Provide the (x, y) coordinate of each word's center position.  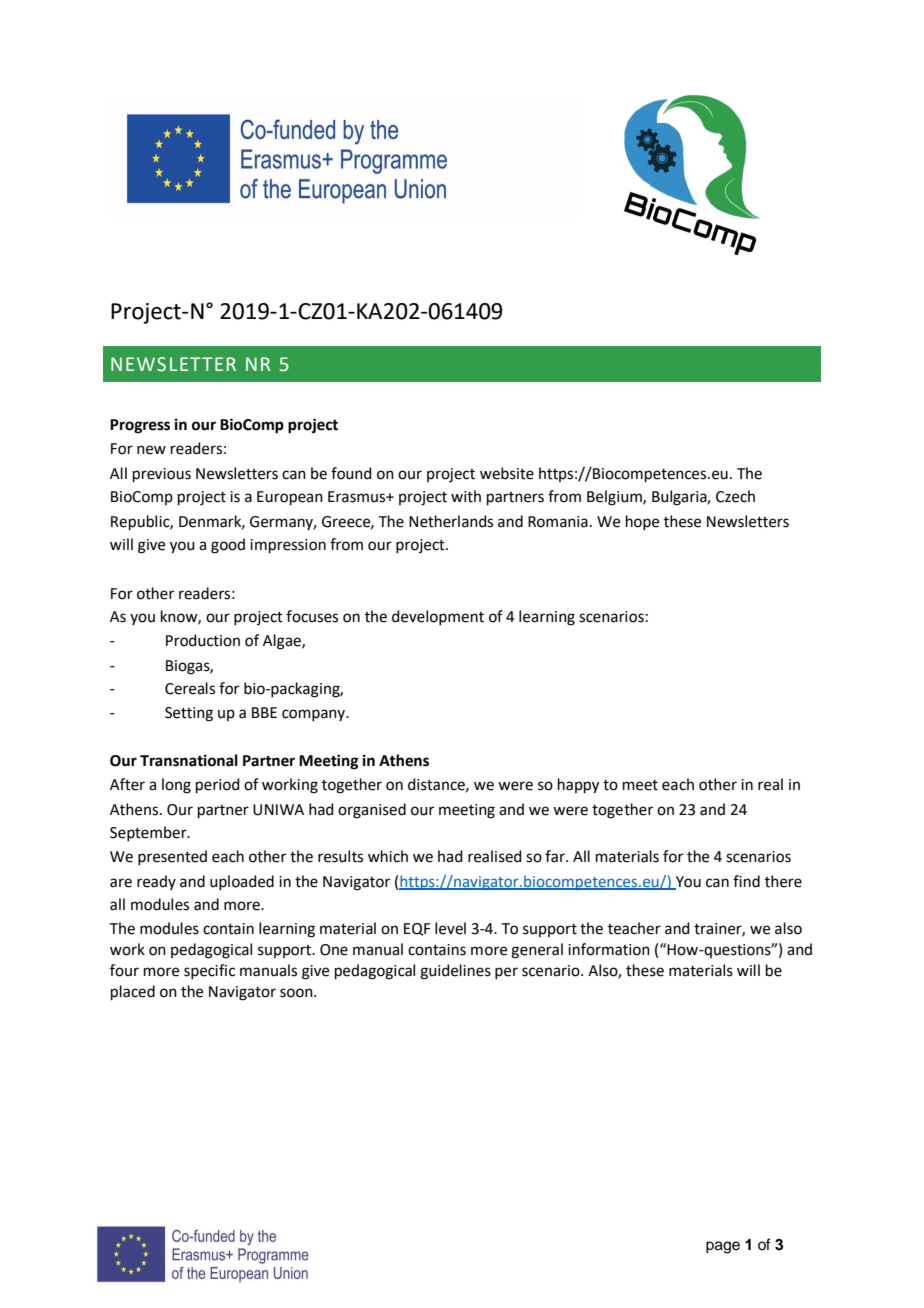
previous (162, 475)
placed (133, 992)
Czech (735, 496)
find (746, 881)
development (438, 617)
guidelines (455, 972)
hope (642, 522)
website (507, 473)
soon (297, 993)
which (388, 856)
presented (172, 857)
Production (203, 640)
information (609, 949)
